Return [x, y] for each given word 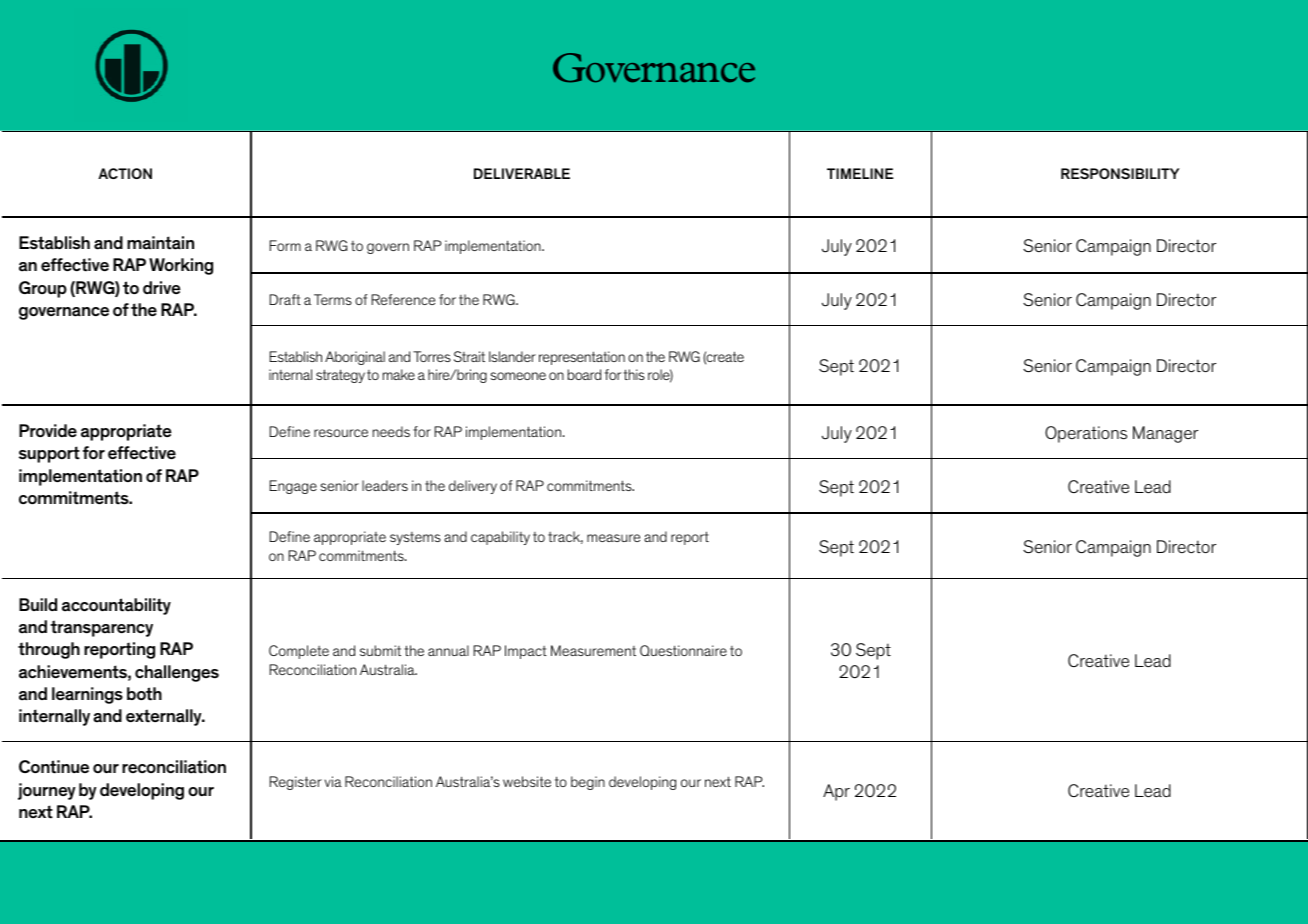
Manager [1165, 434]
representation [582, 358]
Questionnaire [683, 650]
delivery [473, 487]
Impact [526, 652]
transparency [101, 628]
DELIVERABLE [522, 173]
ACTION [125, 173]
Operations [1086, 434]
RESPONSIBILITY [1120, 173]
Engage [293, 487]
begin [588, 783]
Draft [285, 299]
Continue [54, 767]
